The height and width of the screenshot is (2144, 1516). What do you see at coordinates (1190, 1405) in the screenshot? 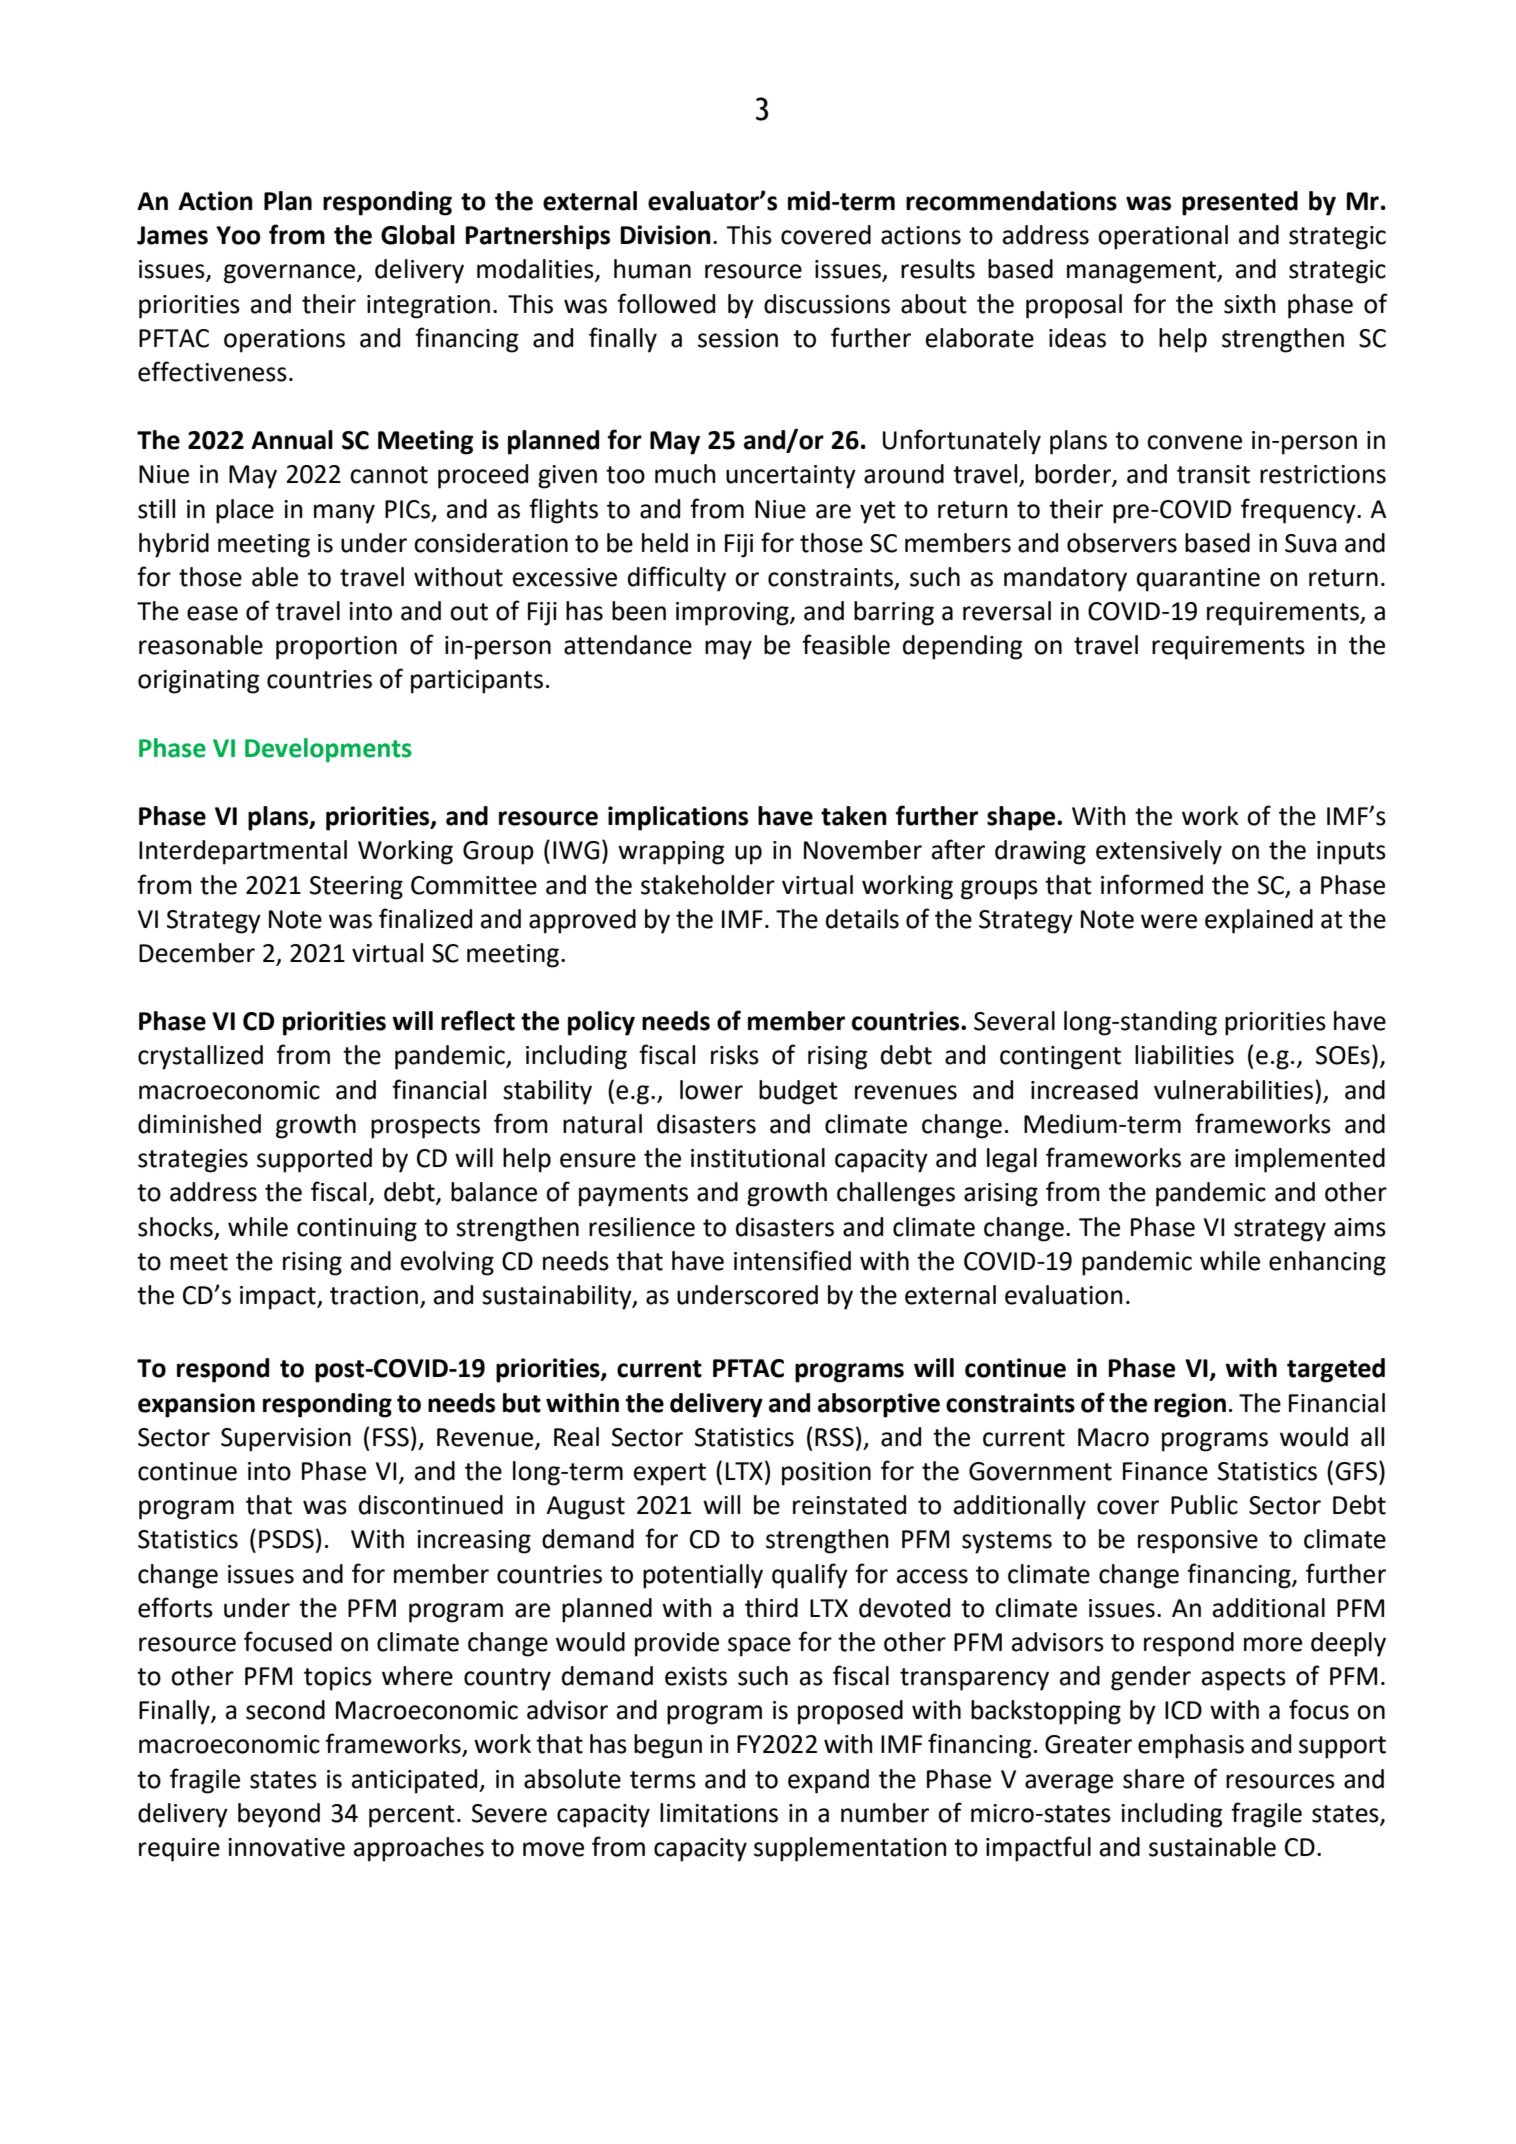
I see `region` at bounding box center [1190, 1405].
